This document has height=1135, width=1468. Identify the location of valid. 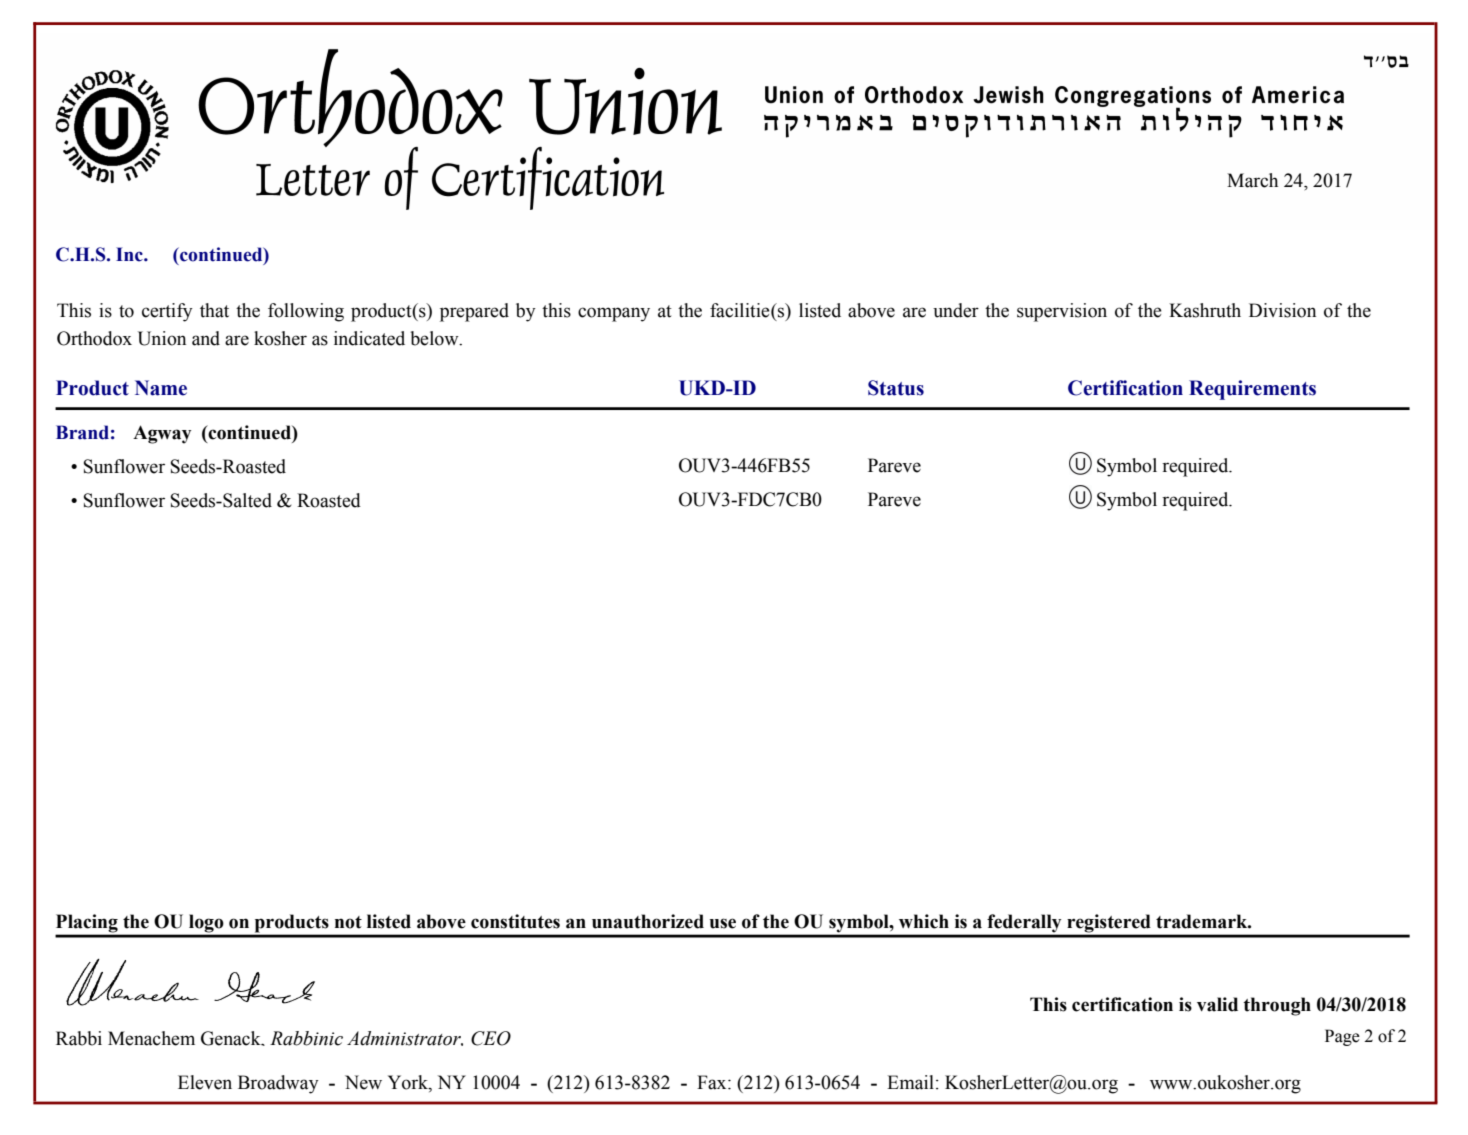
(1217, 1004).
